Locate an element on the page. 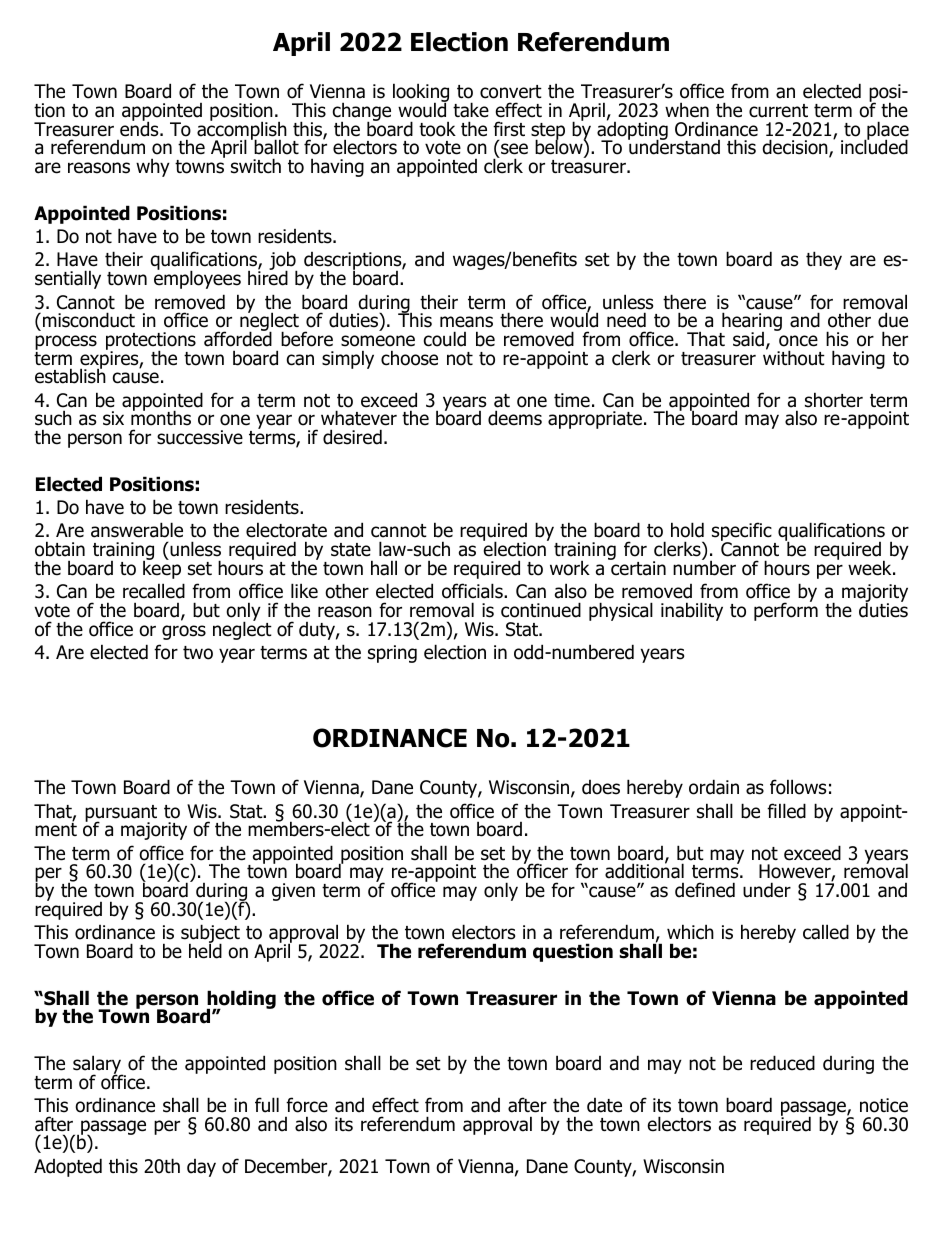 This document has height=1233, width=952. ends is located at coordinates (140, 128).
